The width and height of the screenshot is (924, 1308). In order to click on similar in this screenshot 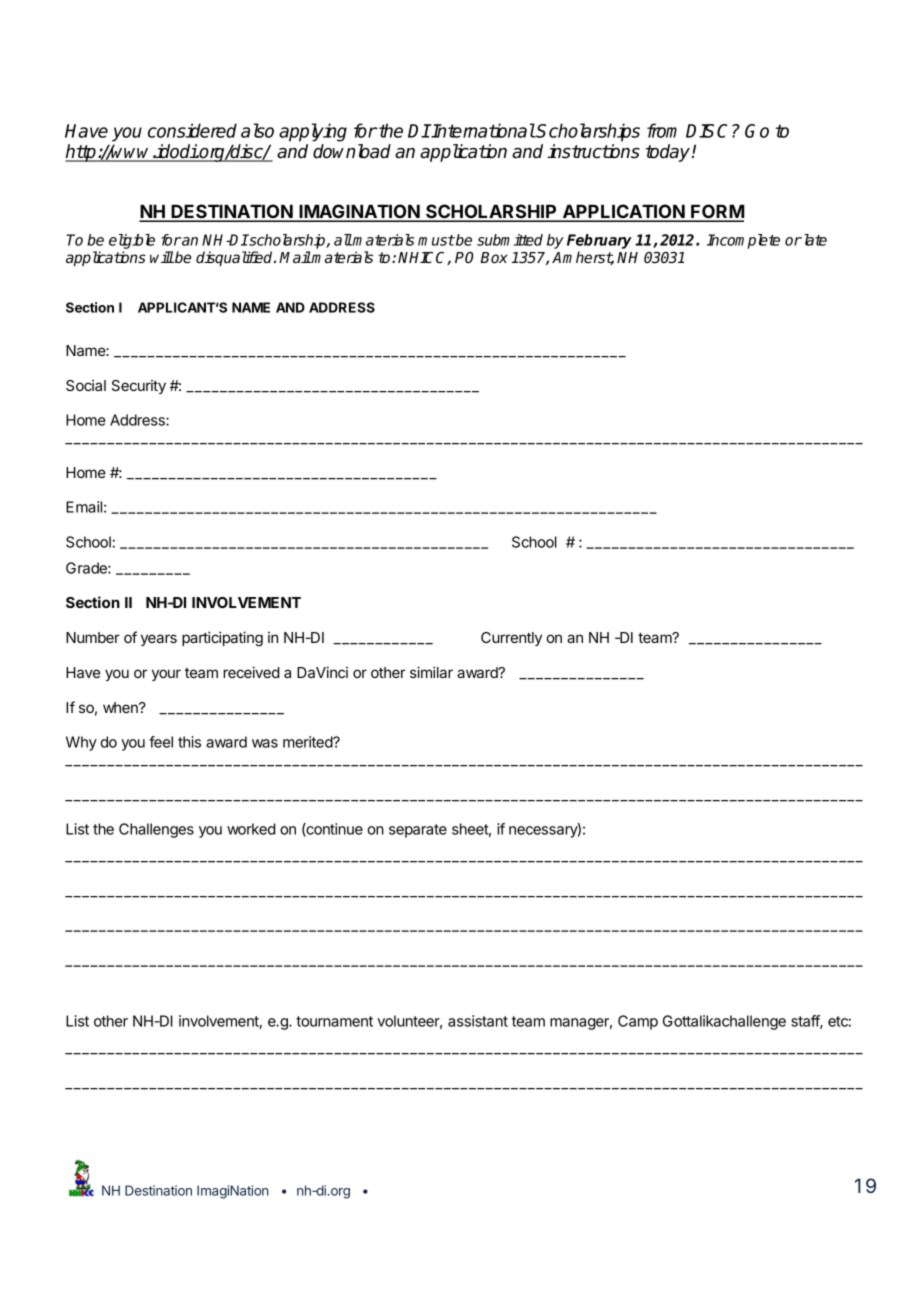, I will do `click(431, 672)`.
